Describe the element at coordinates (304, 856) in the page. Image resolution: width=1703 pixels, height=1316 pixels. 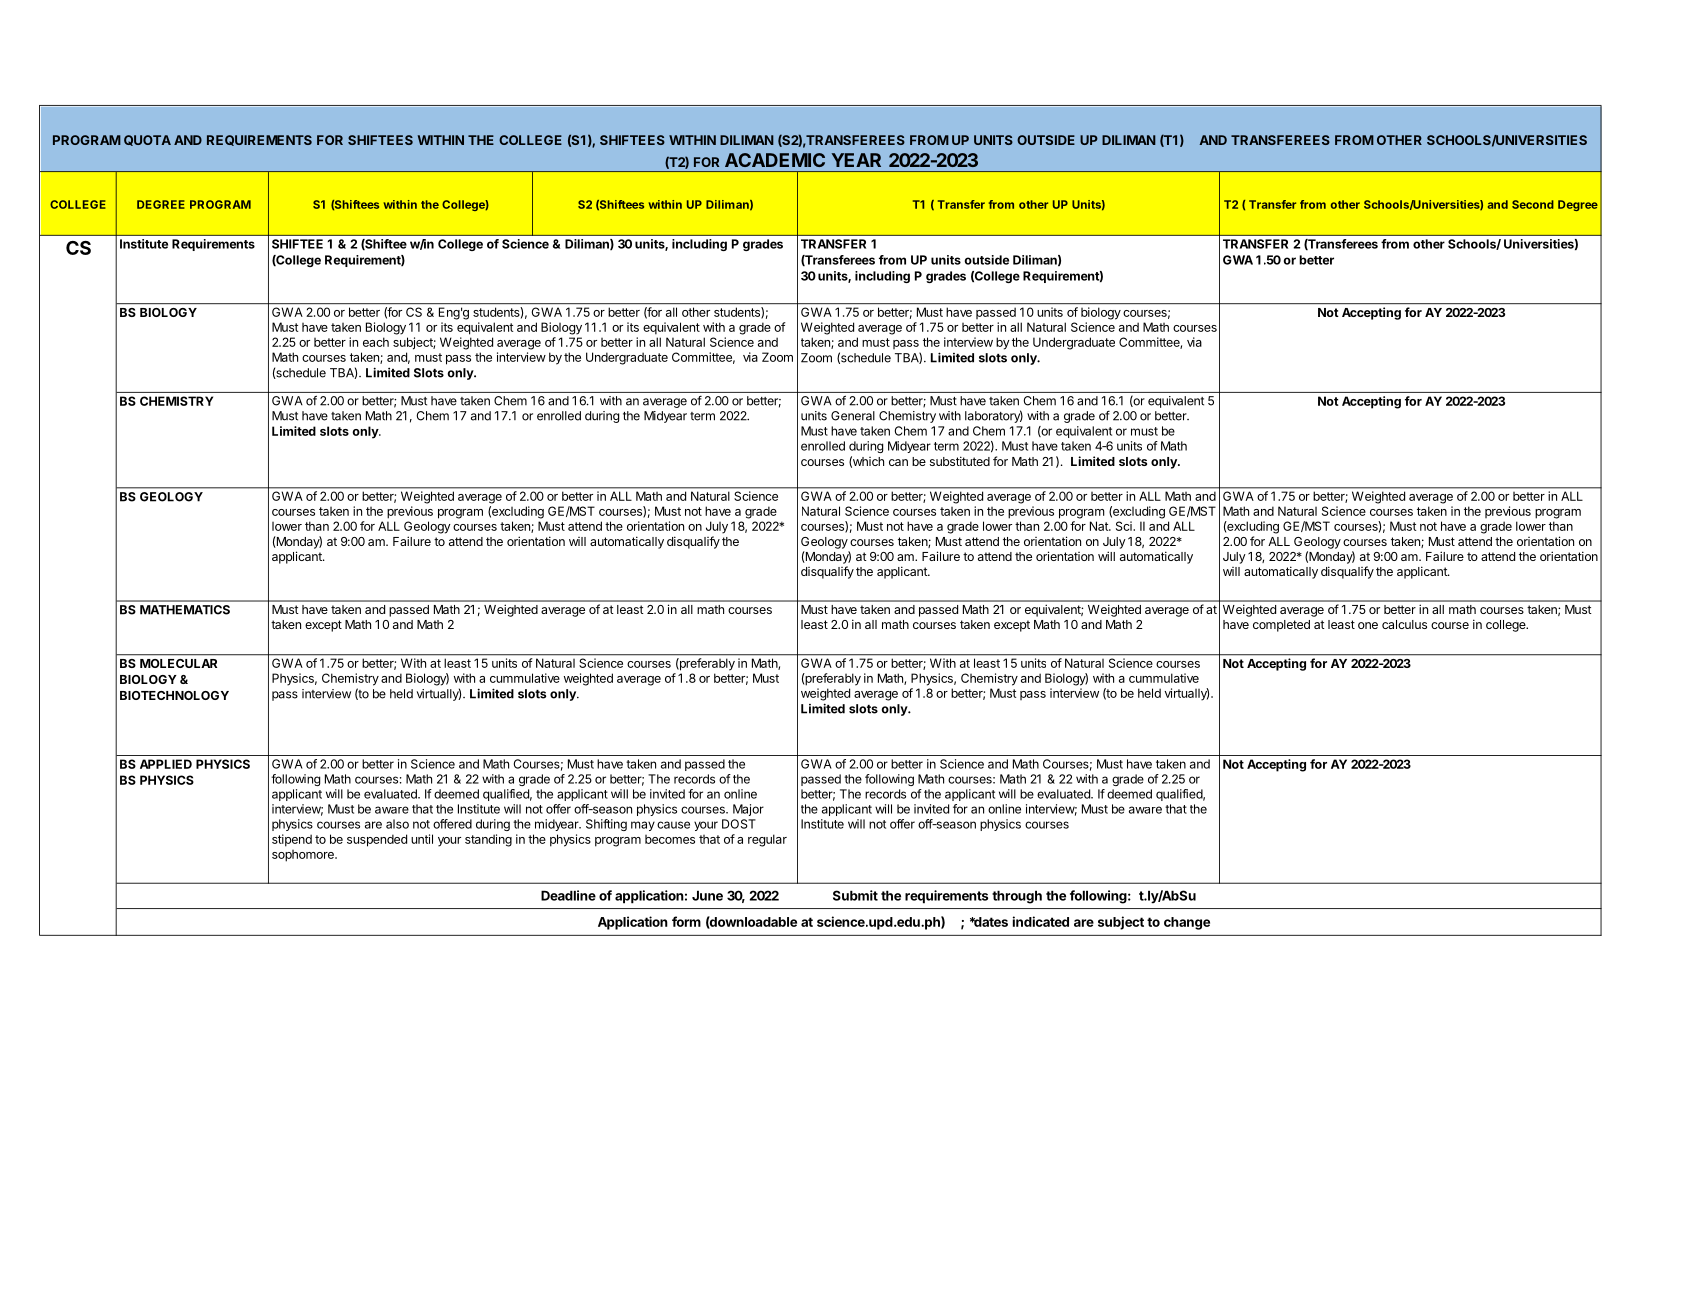
I see `sophomore` at that location.
